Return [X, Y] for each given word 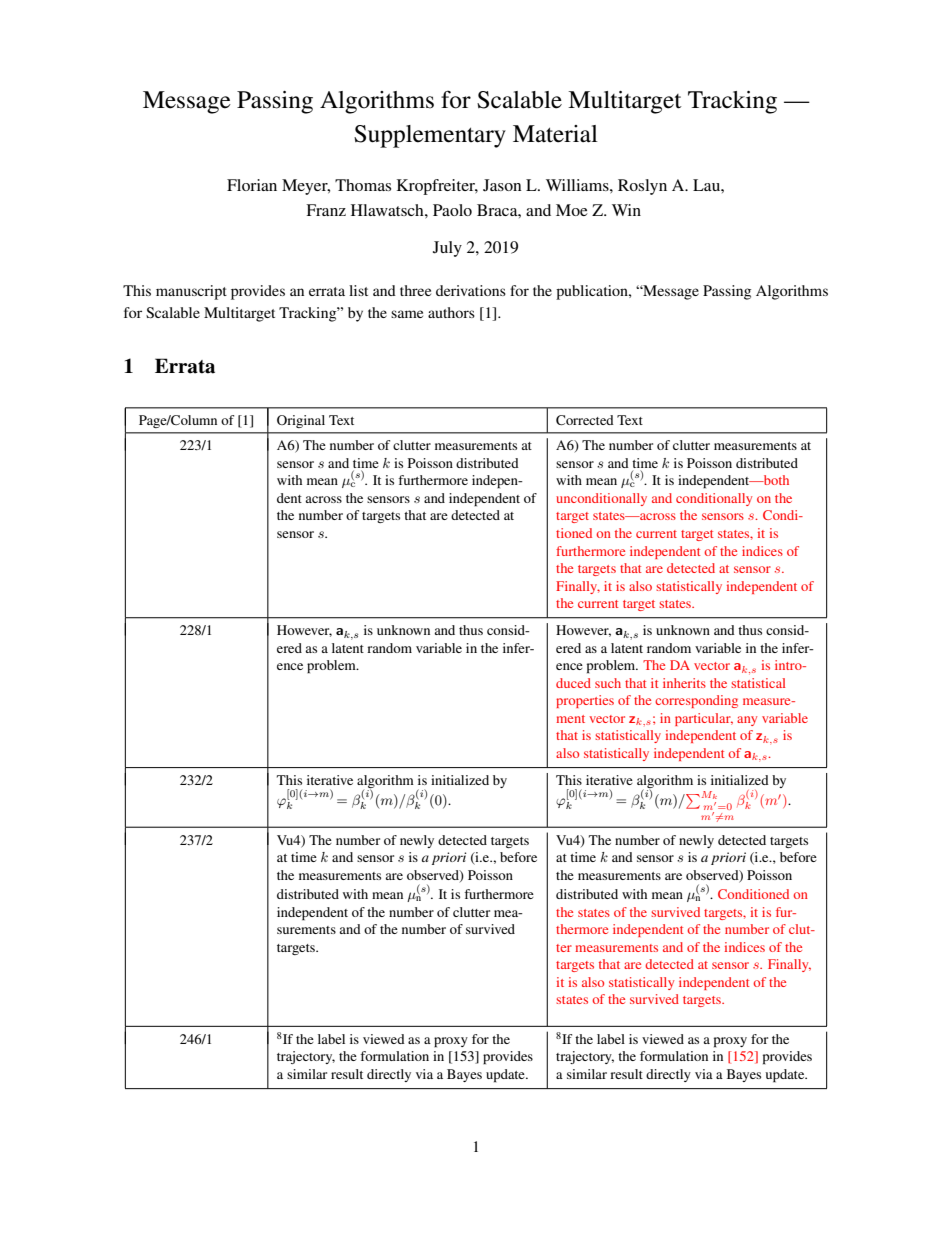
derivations [471, 290]
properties [585, 701]
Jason [502, 185]
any [747, 721]
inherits [684, 683]
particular [704, 719]
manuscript [191, 292]
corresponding [696, 701]
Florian [252, 185]
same [407, 314]
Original [301, 421]
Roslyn [642, 187]
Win [626, 210]
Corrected [585, 420]
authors [451, 312]
